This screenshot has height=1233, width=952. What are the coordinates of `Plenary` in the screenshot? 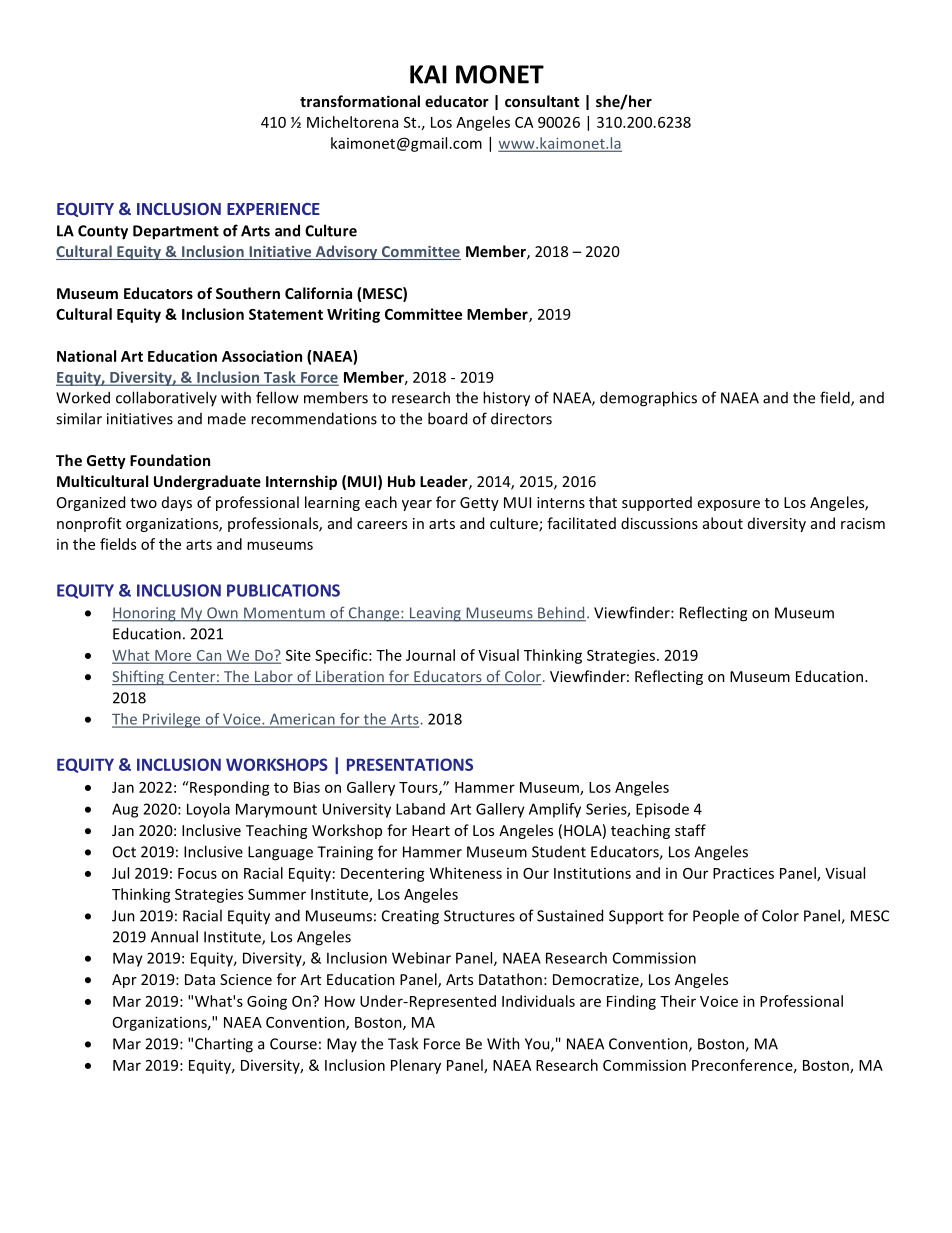 It's located at (416, 1066).
